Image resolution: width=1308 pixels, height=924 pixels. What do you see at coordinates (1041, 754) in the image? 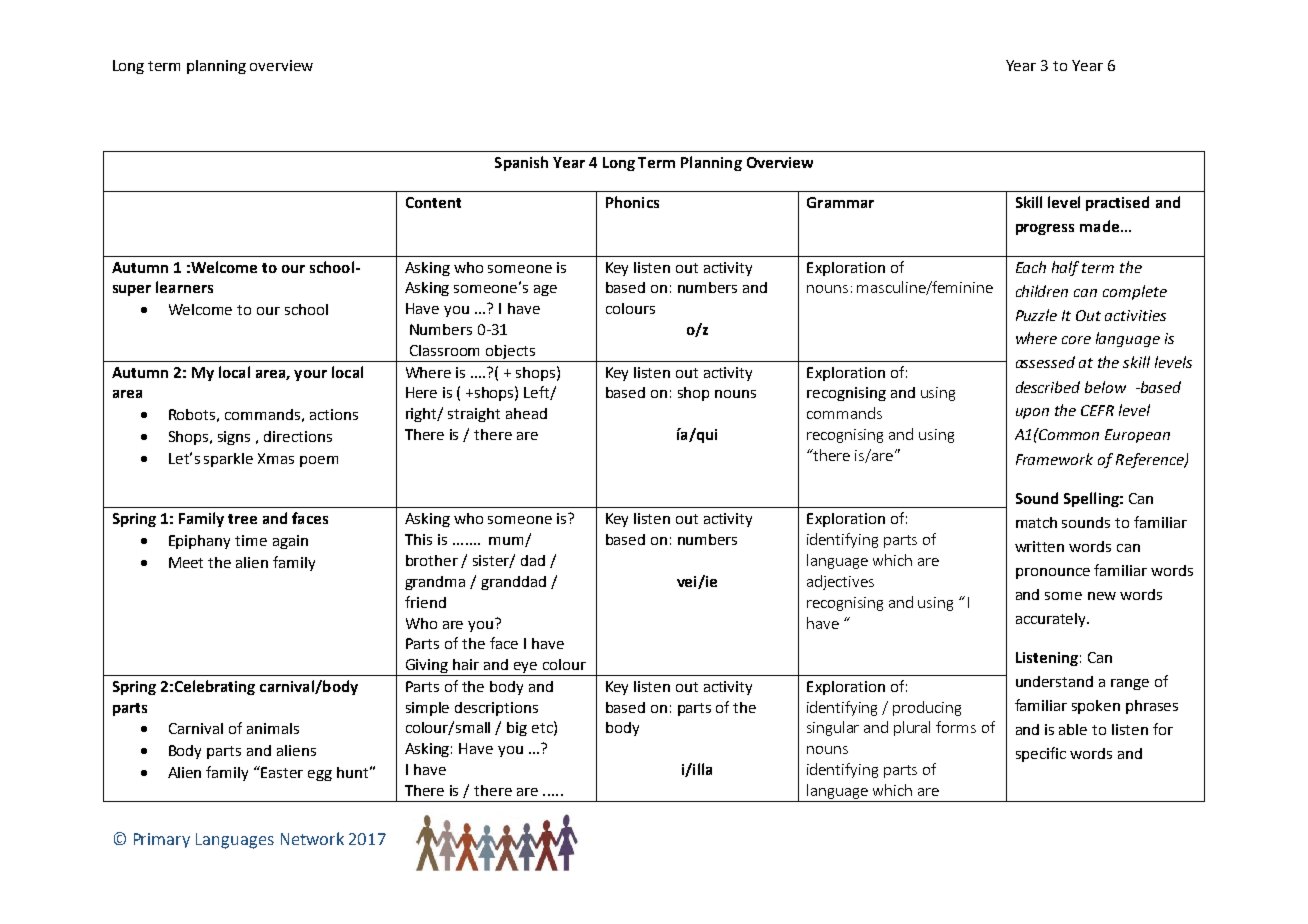
I see `specific` at bounding box center [1041, 754].
